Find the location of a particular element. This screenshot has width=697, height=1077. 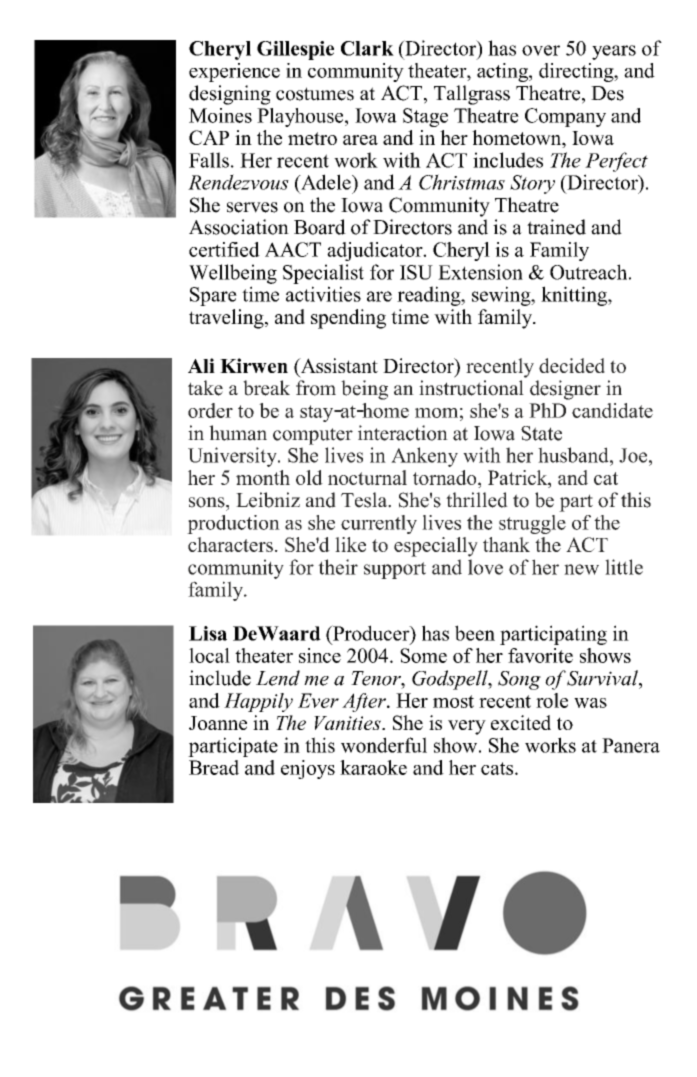

Bread is located at coordinates (214, 767).
